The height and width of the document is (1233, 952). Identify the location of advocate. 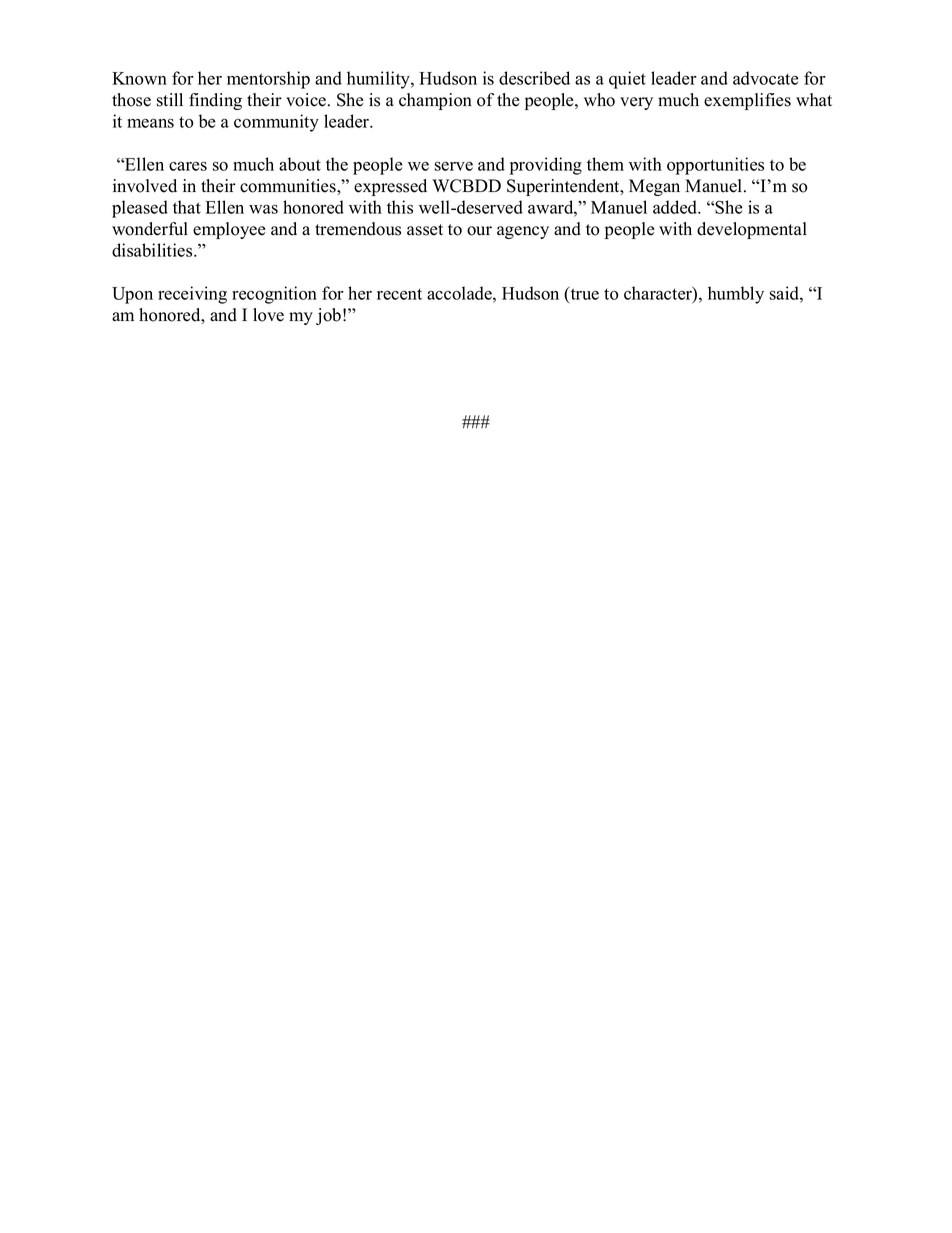
(766, 78).
